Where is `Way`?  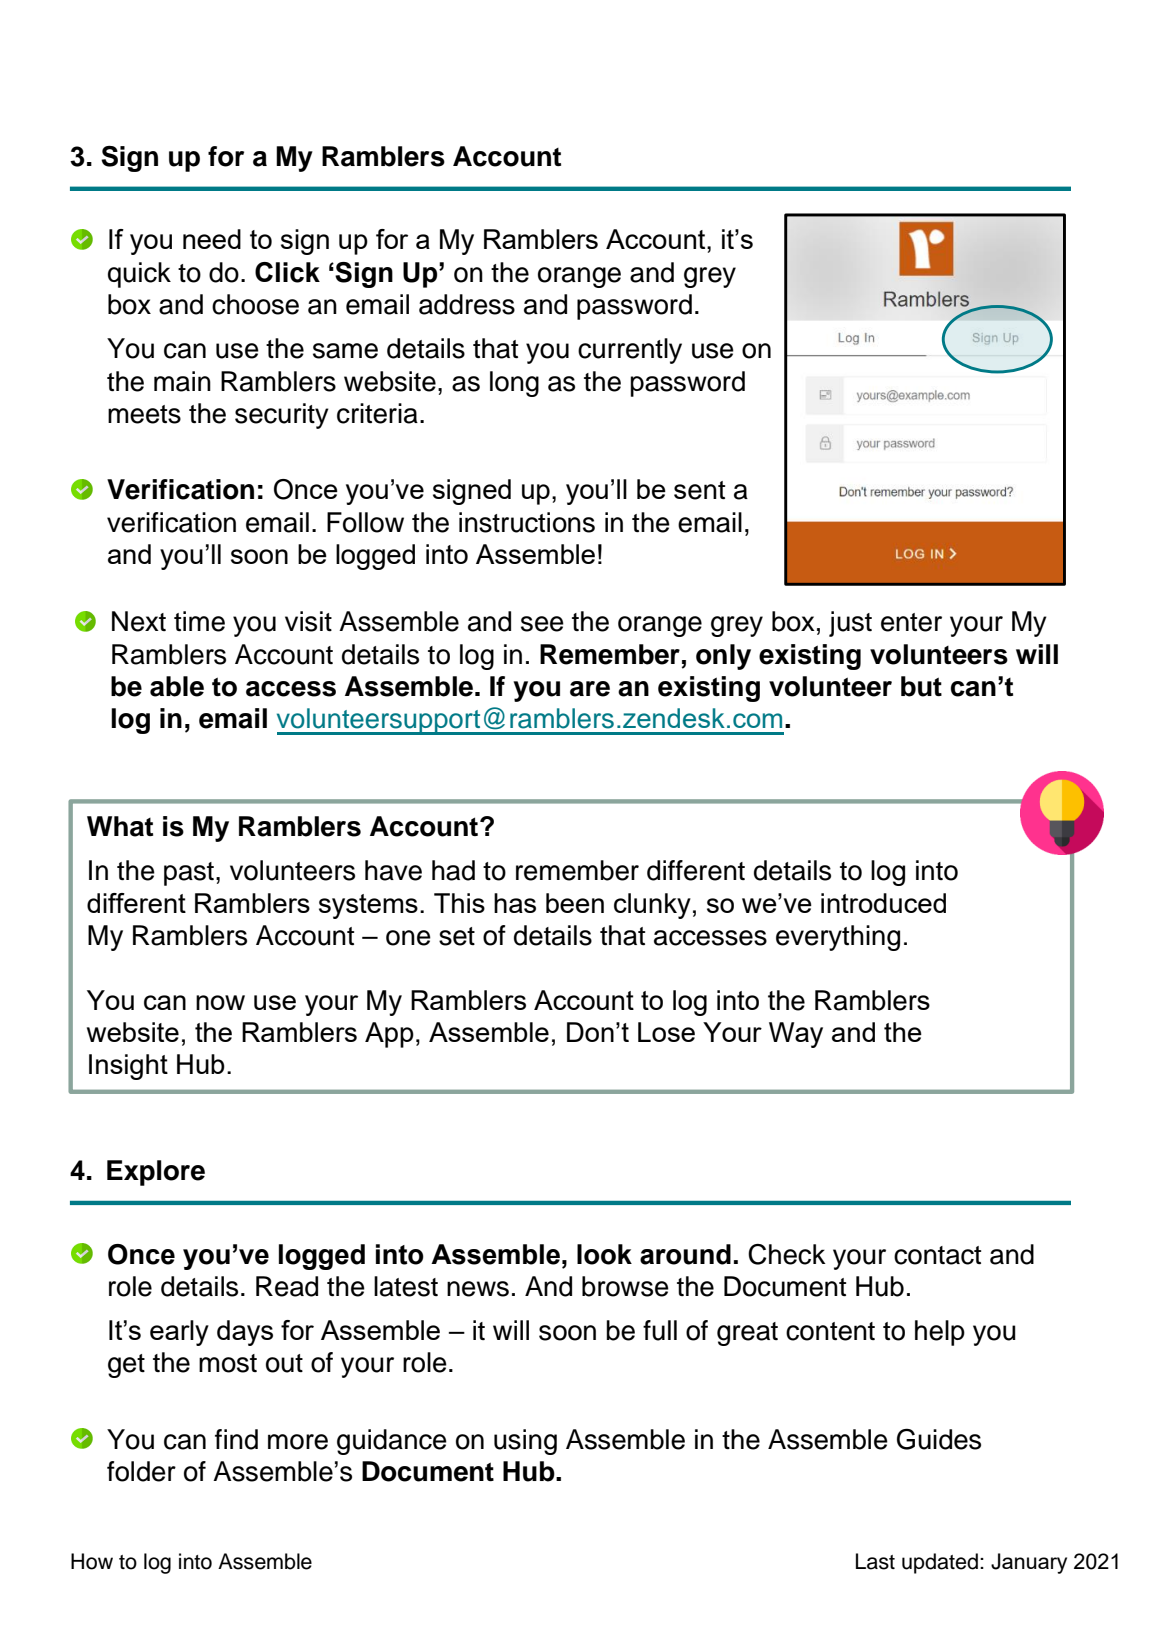 Way is located at coordinates (796, 1035).
